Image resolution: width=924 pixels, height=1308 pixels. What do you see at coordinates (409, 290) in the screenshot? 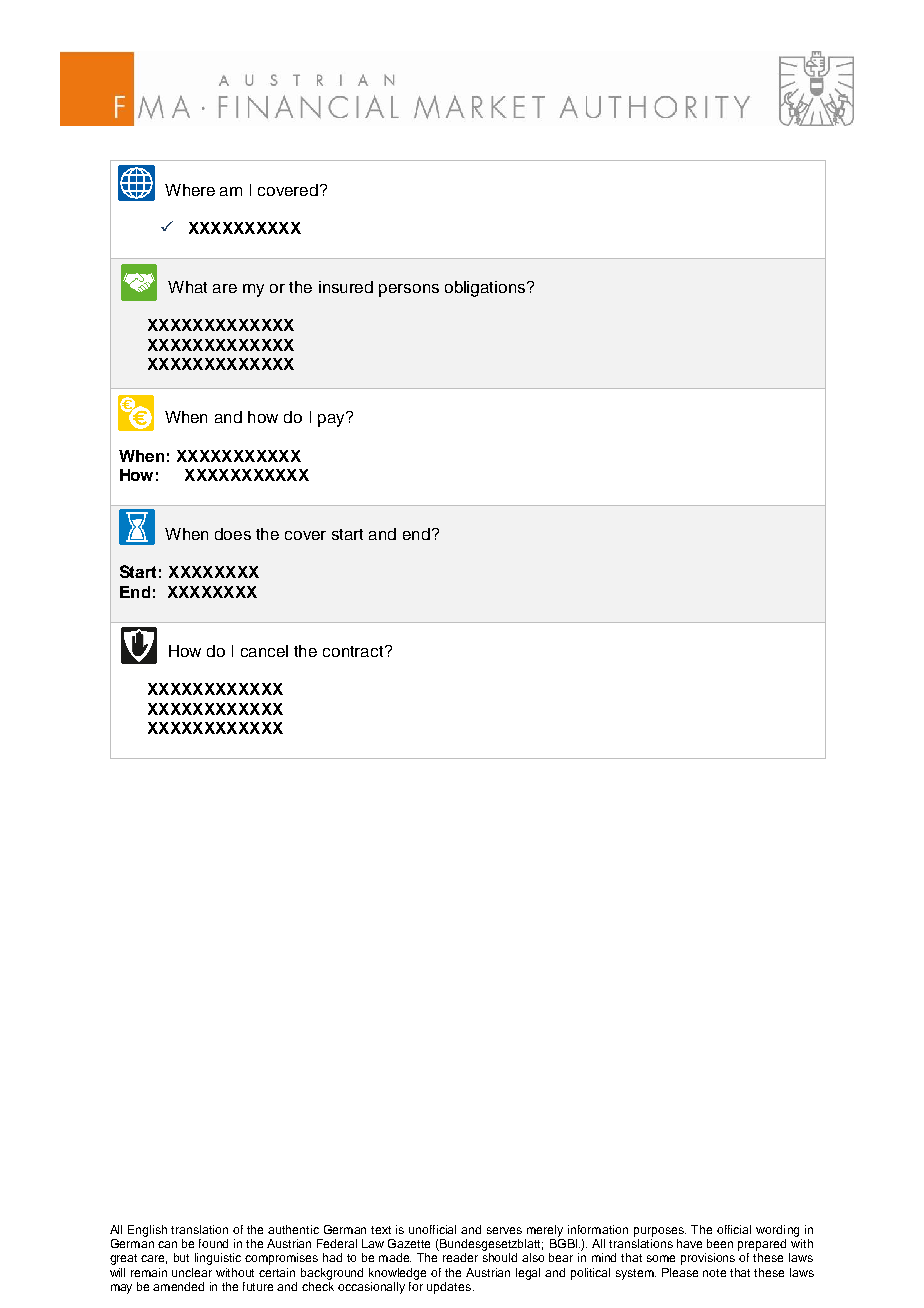
I see `persons` at bounding box center [409, 290].
